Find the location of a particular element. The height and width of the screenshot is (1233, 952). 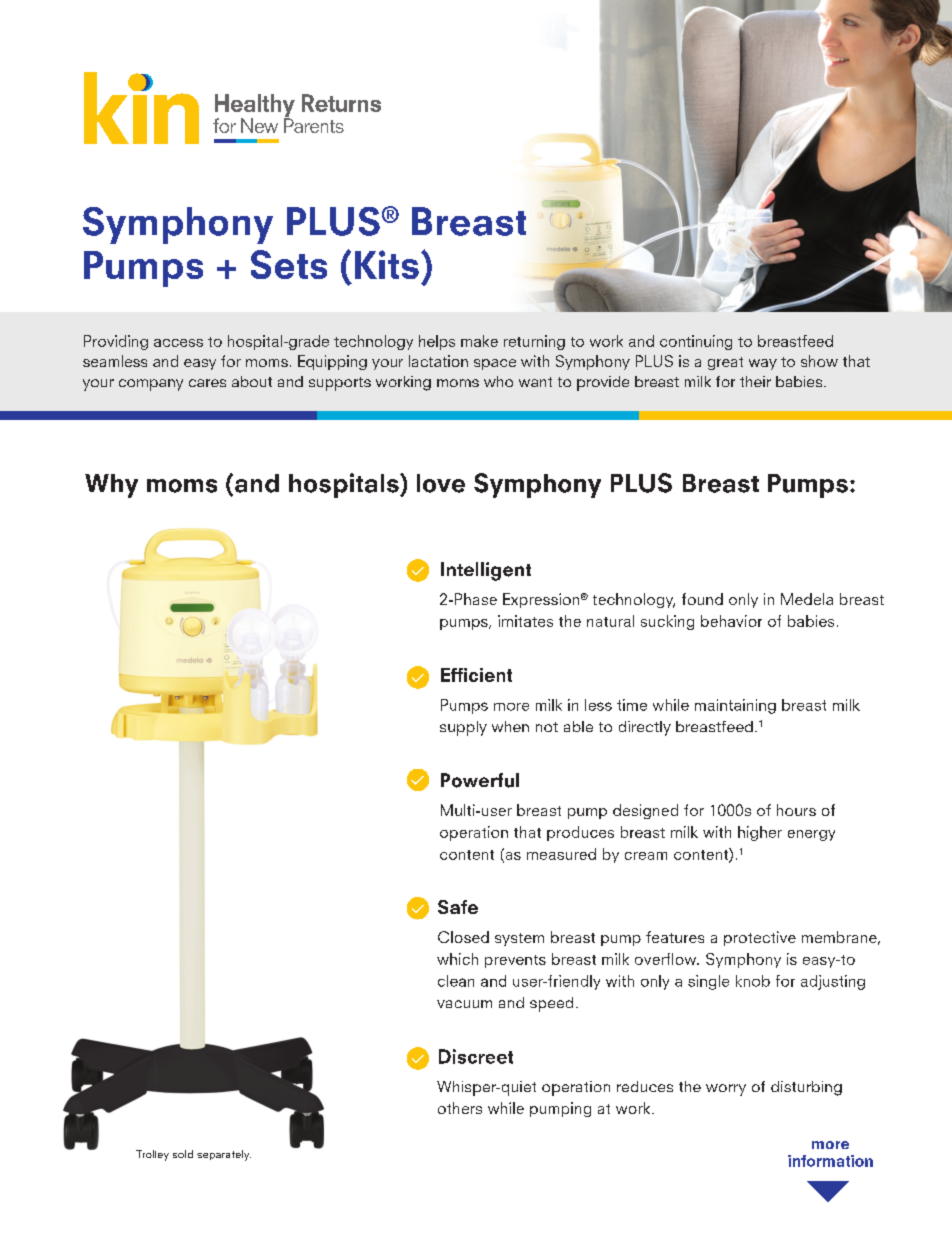

New is located at coordinates (259, 125).
